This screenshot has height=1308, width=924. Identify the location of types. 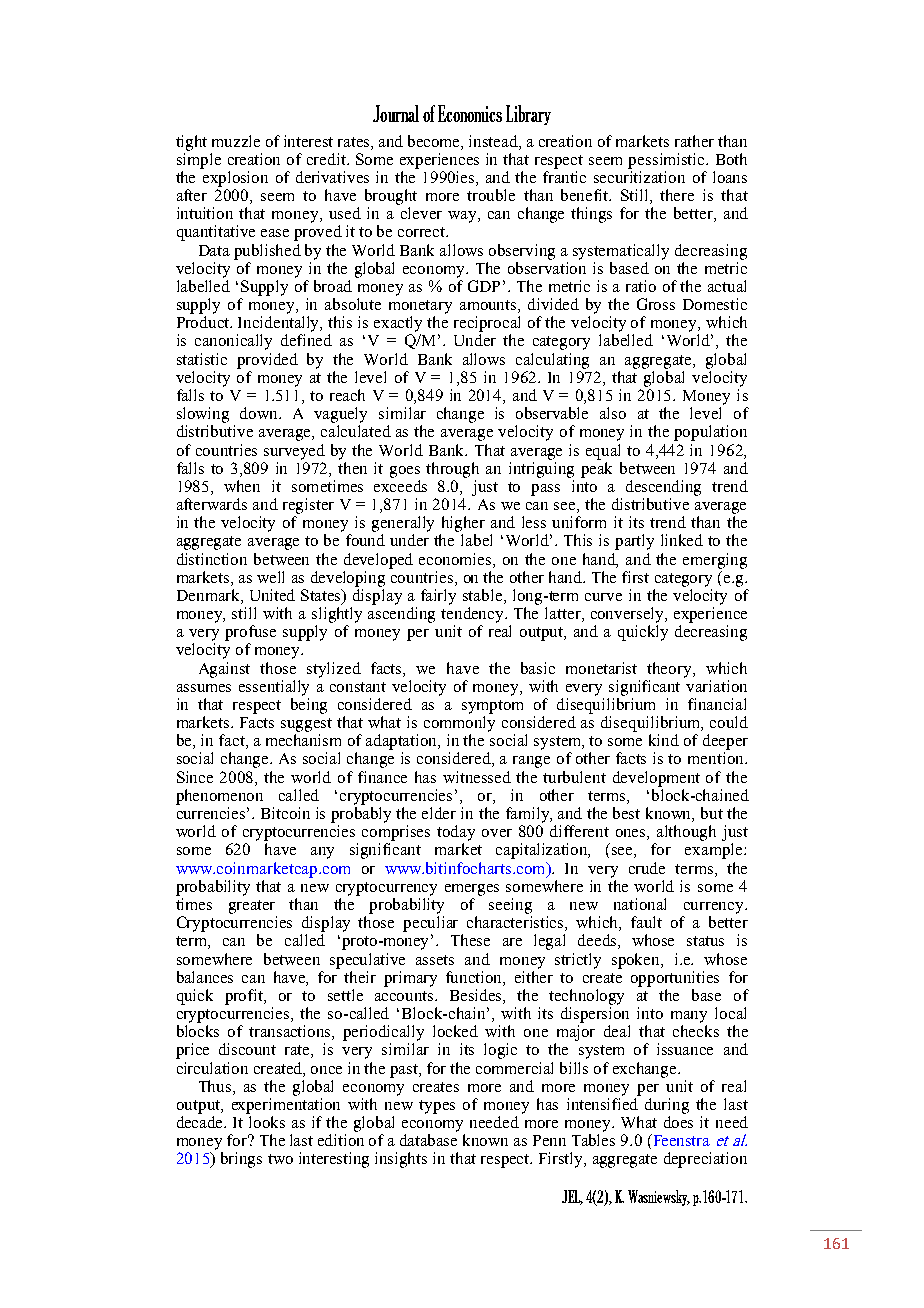
(437, 1107).
